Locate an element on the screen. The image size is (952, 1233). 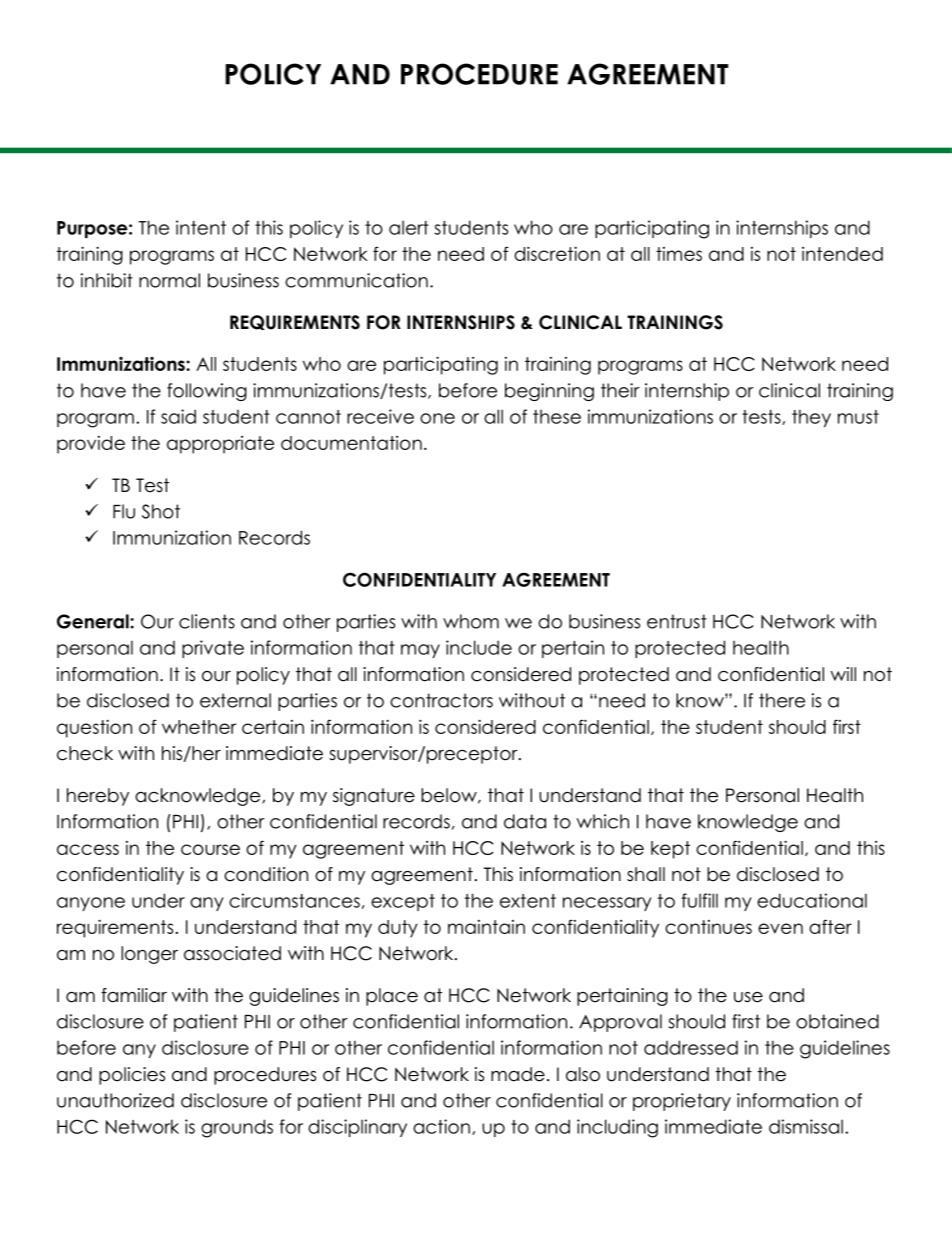
dismissal is located at coordinates (806, 1126).
